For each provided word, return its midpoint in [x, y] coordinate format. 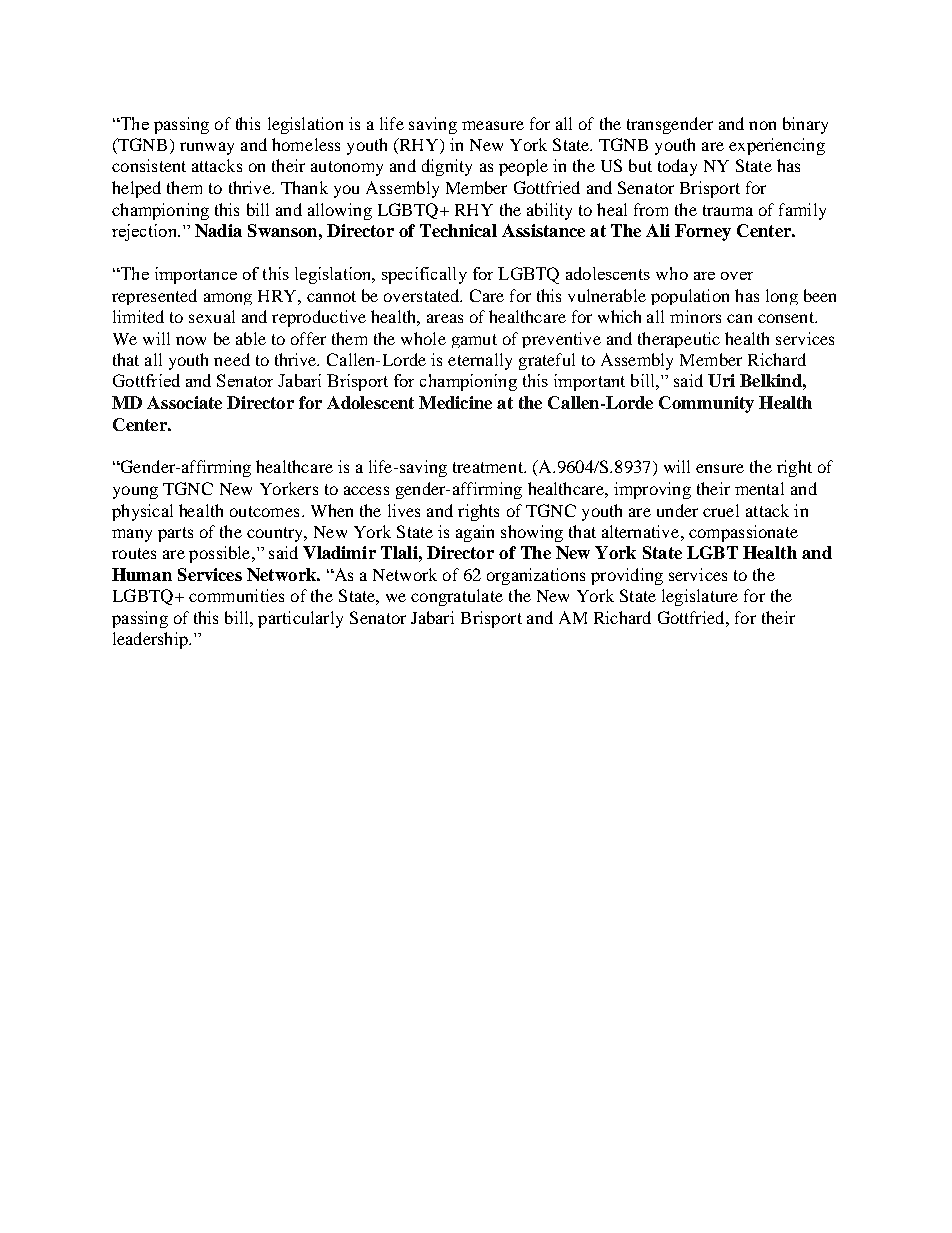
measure [493, 125]
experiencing [777, 146]
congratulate [457, 597]
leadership [151, 640]
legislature [700, 597]
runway [207, 148]
